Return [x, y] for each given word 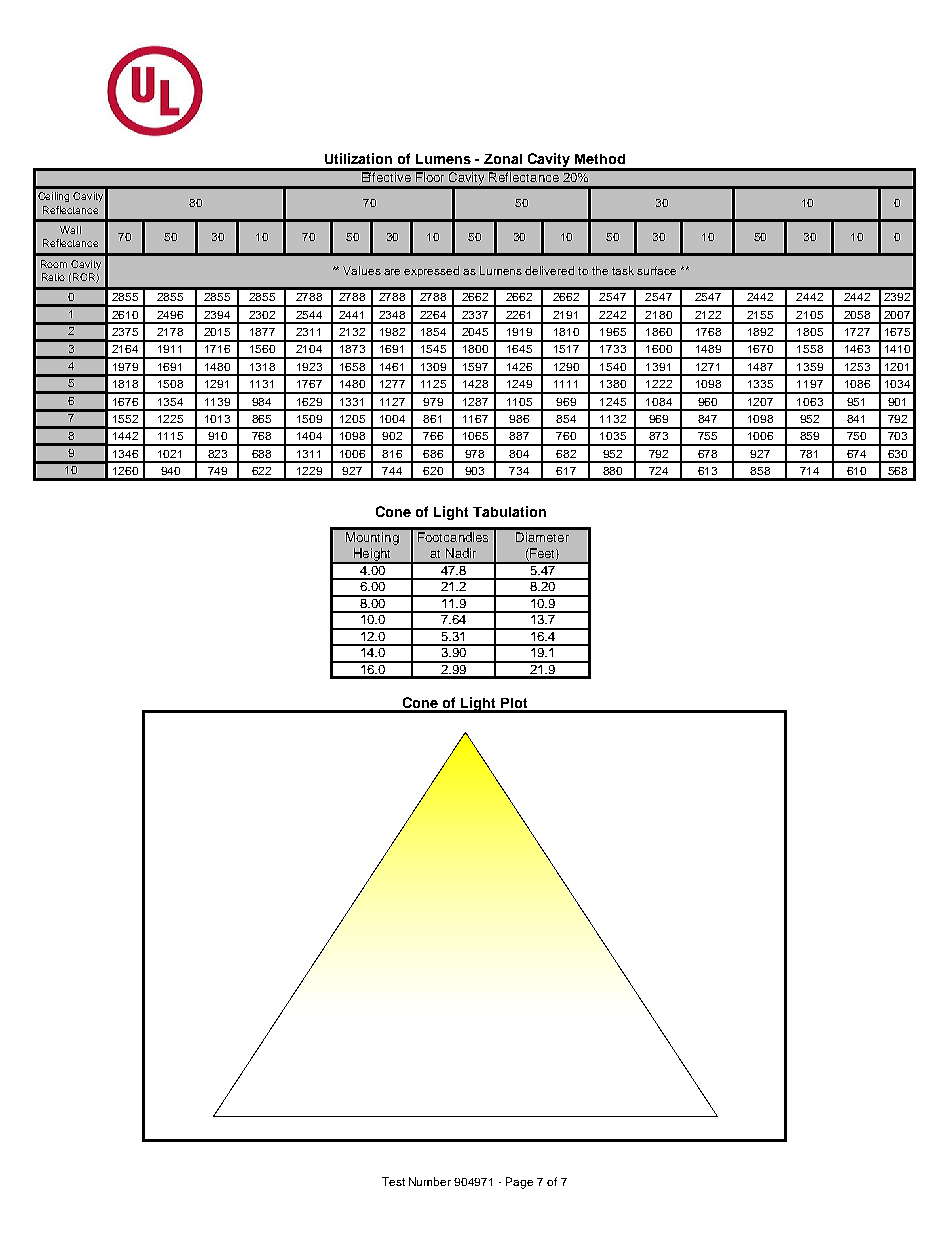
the [600, 270]
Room [54, 264]
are [392, 272]
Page [519, 1183]
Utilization [358, 158]
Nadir [461, 553]
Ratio [53, 277]
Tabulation [509, 511]
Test [393, 1181]
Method [600, 159]
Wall [70, 230]
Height [372, 556]
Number [430, 1181]
